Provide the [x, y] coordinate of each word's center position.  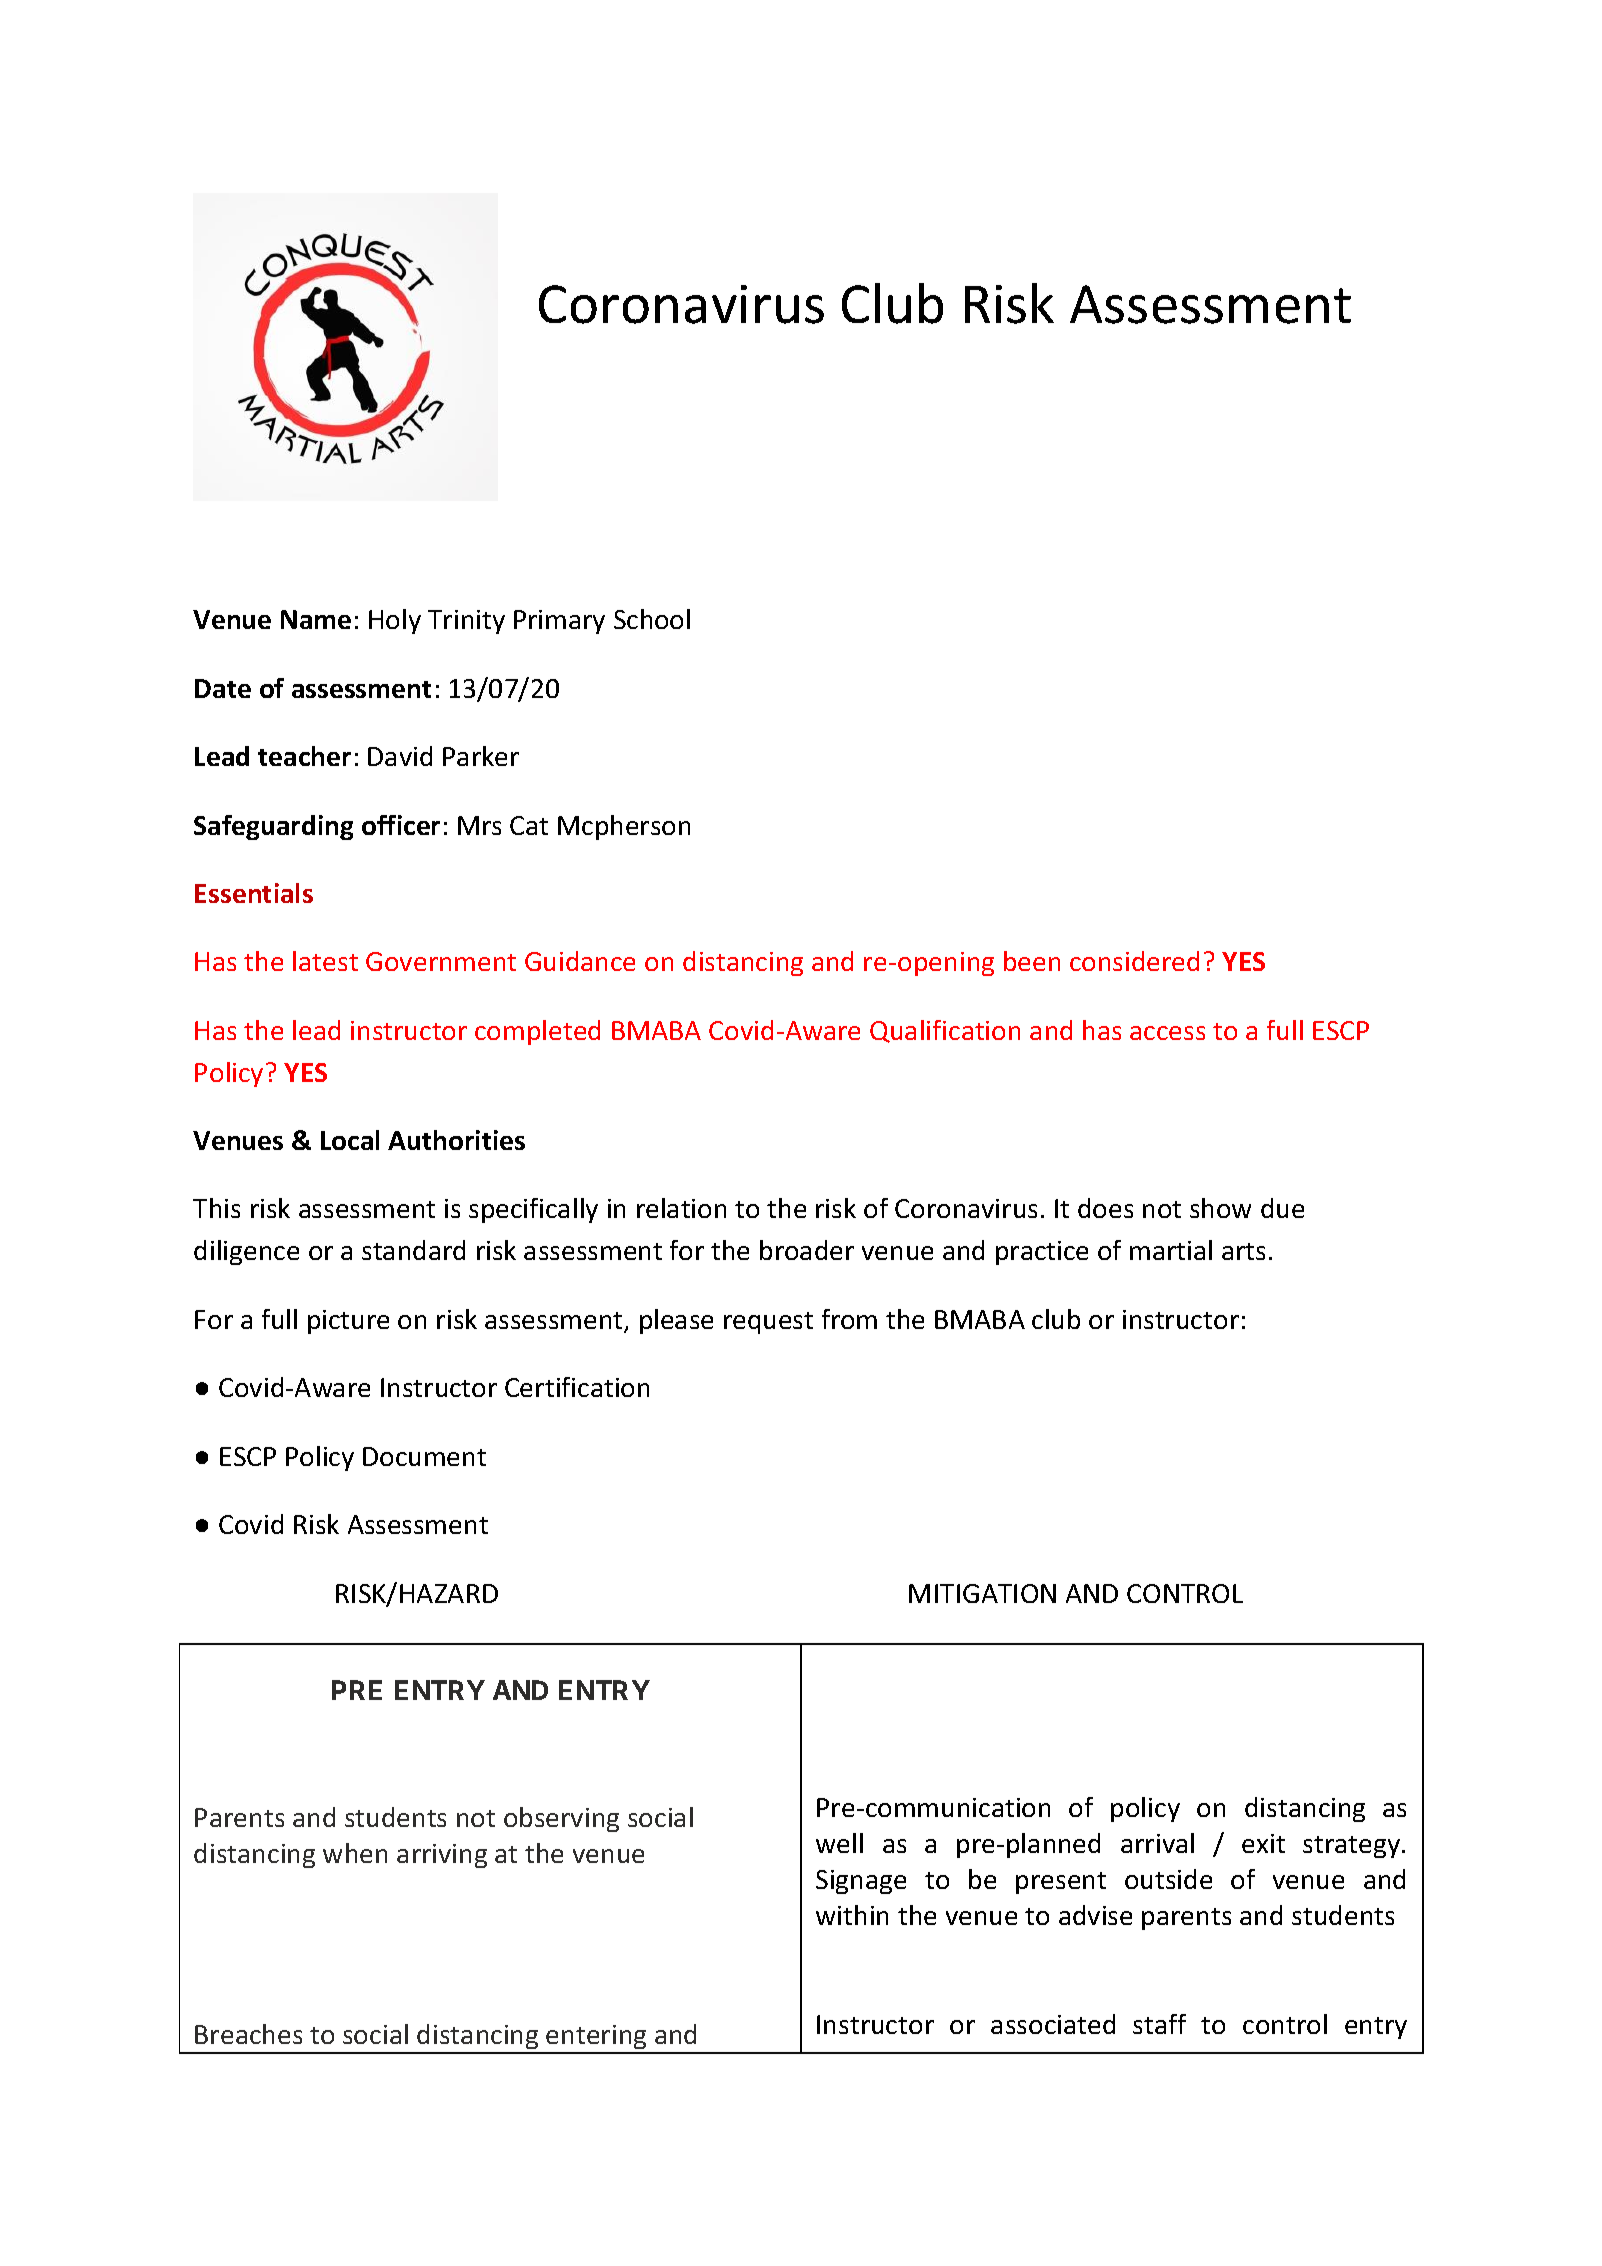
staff [1159, 2024]
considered [1134, 961]
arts [1243, 1251]
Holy [395, 621]
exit [1263, 1843]
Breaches [248, 2034]
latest [325, 961]
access [1167, 1033]
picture [348, 1322]
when [355, 1853]
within [852, 1915]
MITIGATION [982, 1593]
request [768, 1323]
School [652, 619]
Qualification [945, 1031]
